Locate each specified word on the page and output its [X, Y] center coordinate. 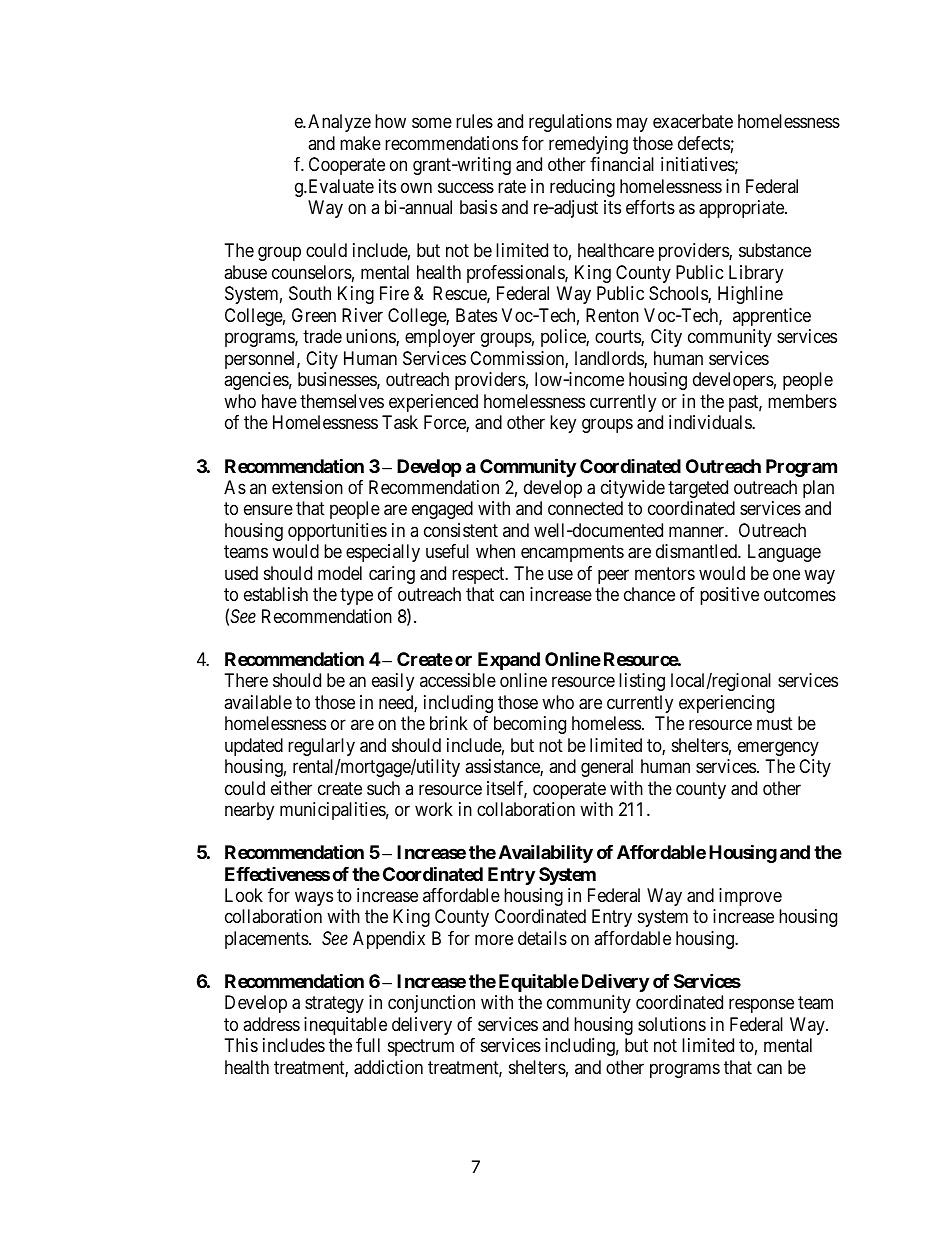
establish [276, 594]
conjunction [431, 1004]
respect [479, 575]
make [360, 143]
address [271, 1024]
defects [704, 143]
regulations [570, 123]
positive [729, 596]
